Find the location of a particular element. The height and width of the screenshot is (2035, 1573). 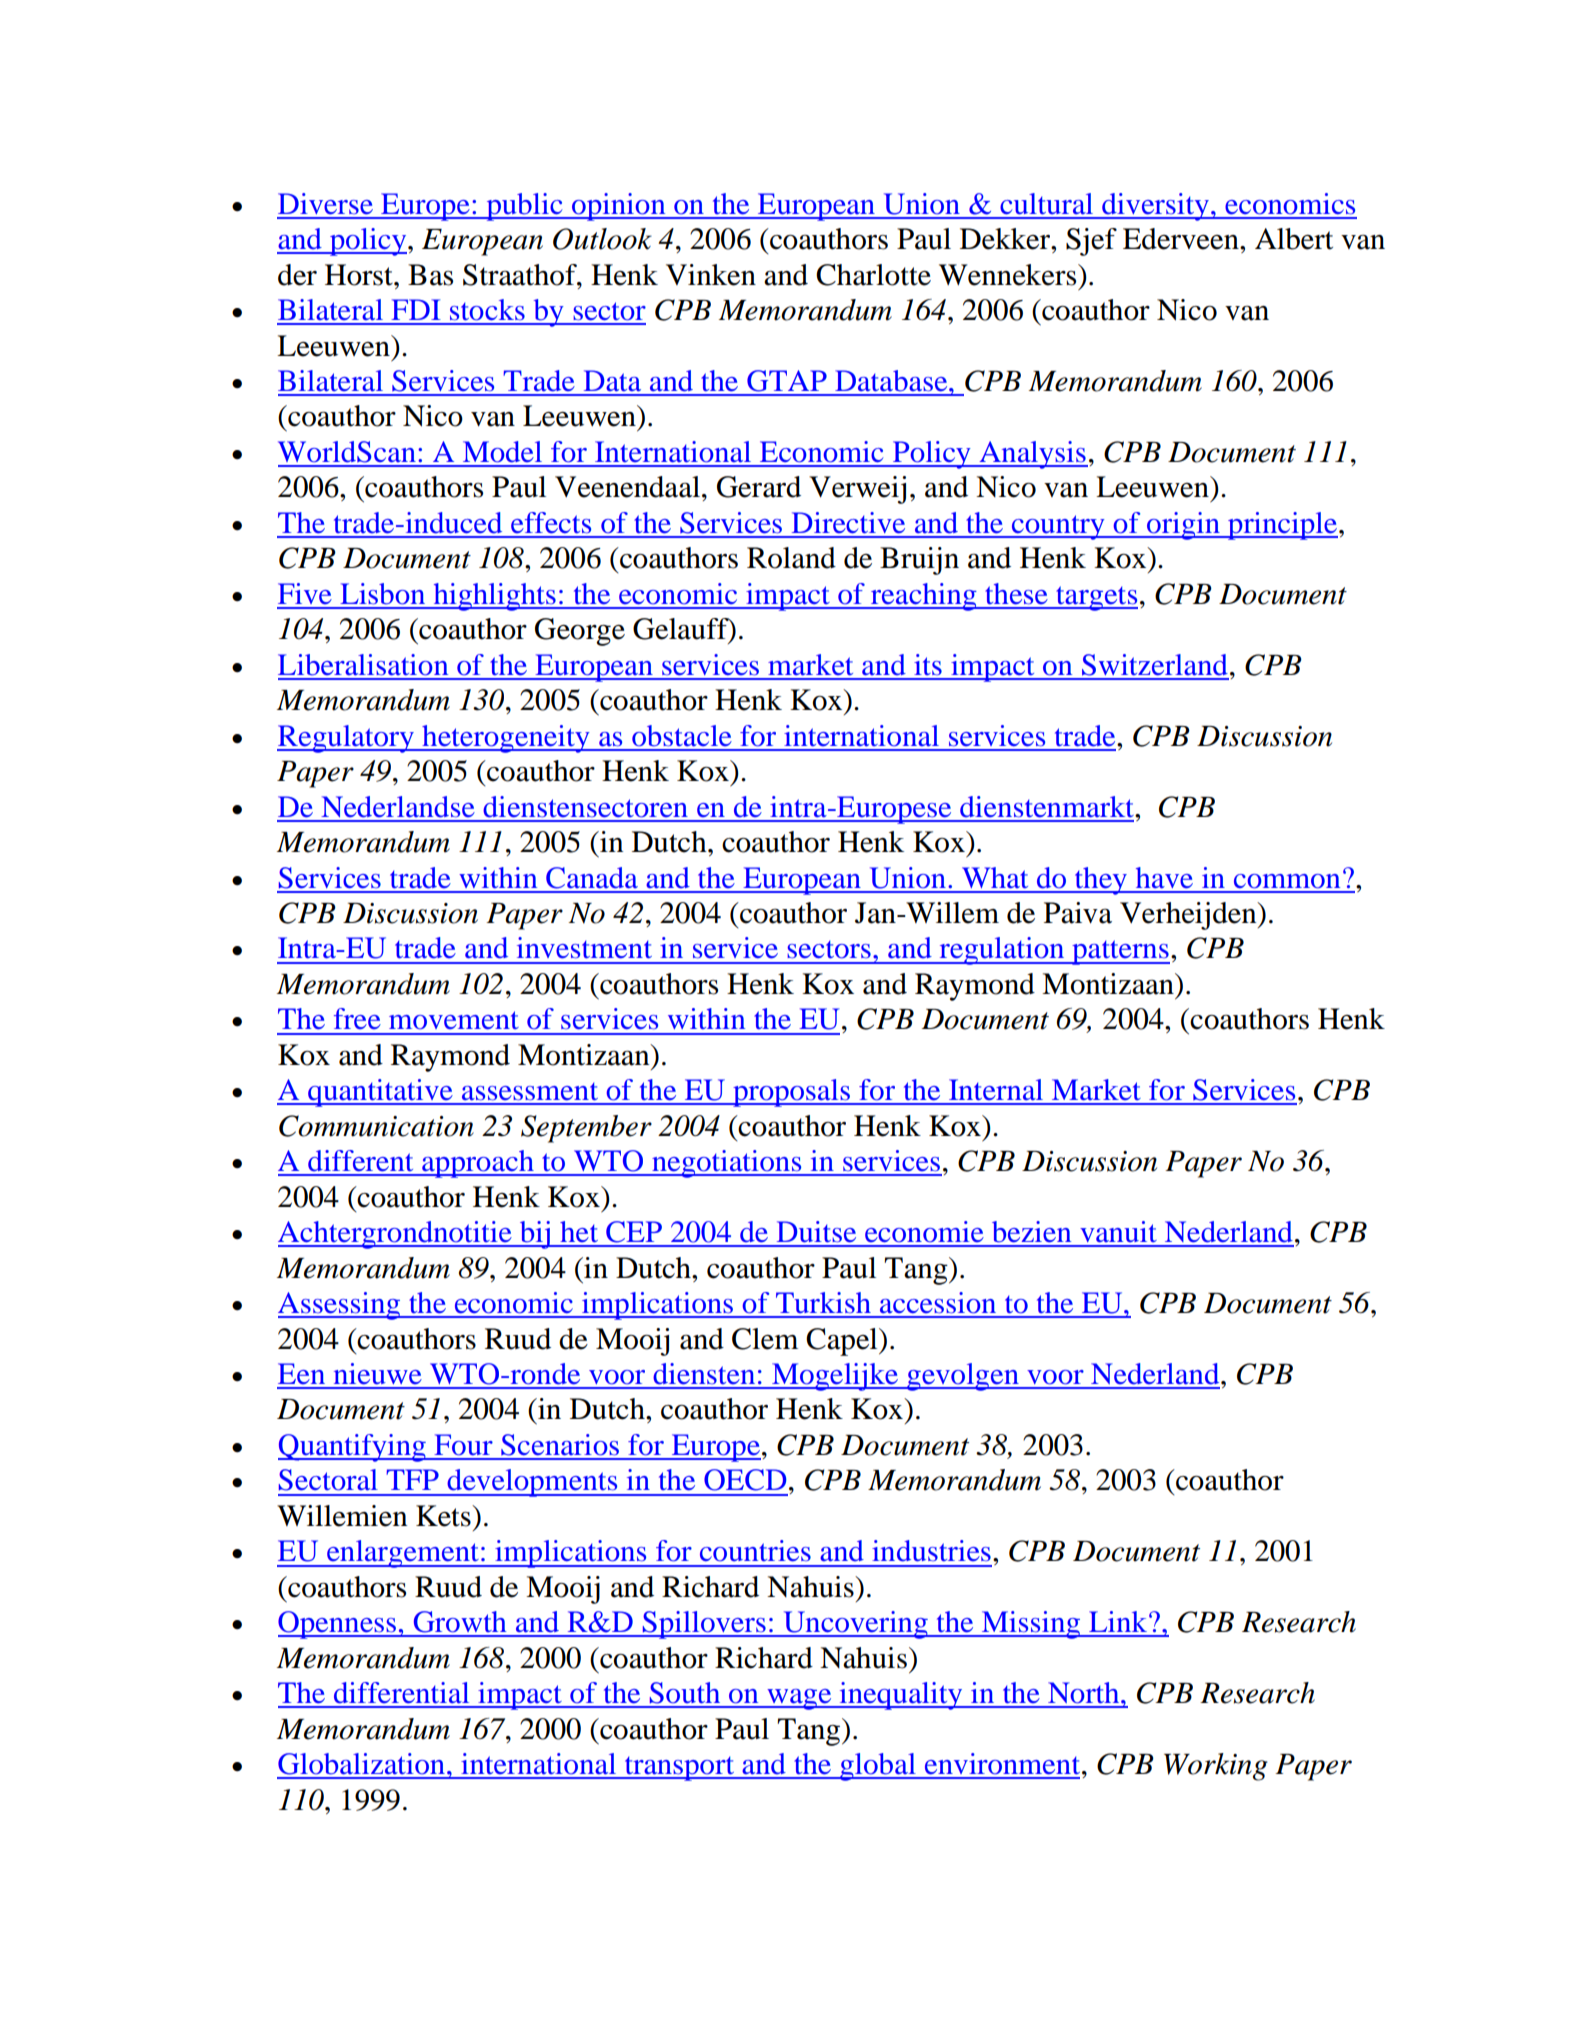

diversity is located at coordinates (1155, 207).
